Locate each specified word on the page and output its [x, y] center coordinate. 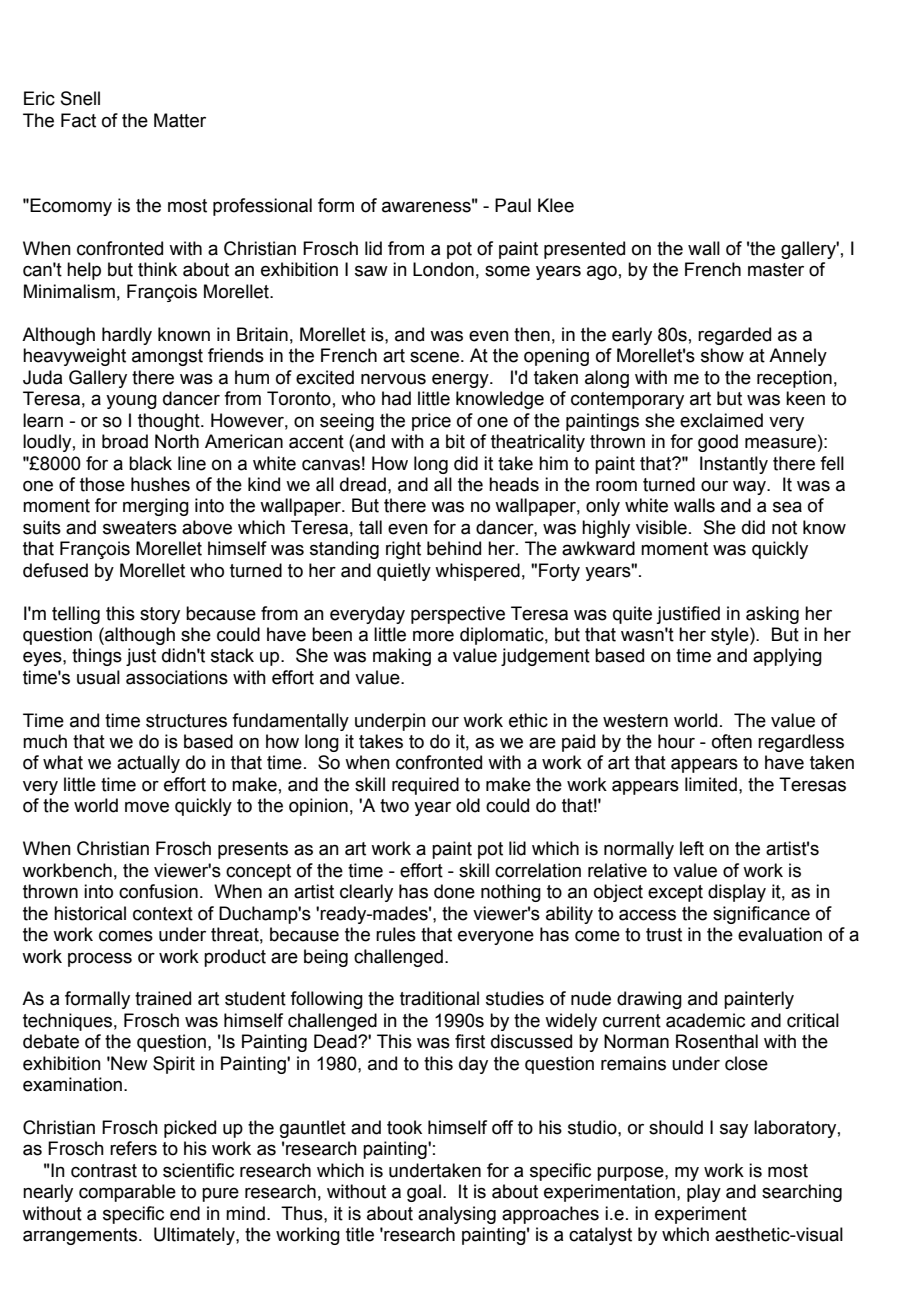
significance [761, 915]
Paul [513, 205]
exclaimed [721, 420]
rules [396, 934]
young [131, 402]
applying [787, 657]
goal [424, 1193]
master [776, 270]
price [431, 422]
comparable [127, 1193]
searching [802, 1193]
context [163, 914]
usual [98, 677]
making [402, 657]
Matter [180, 120]
